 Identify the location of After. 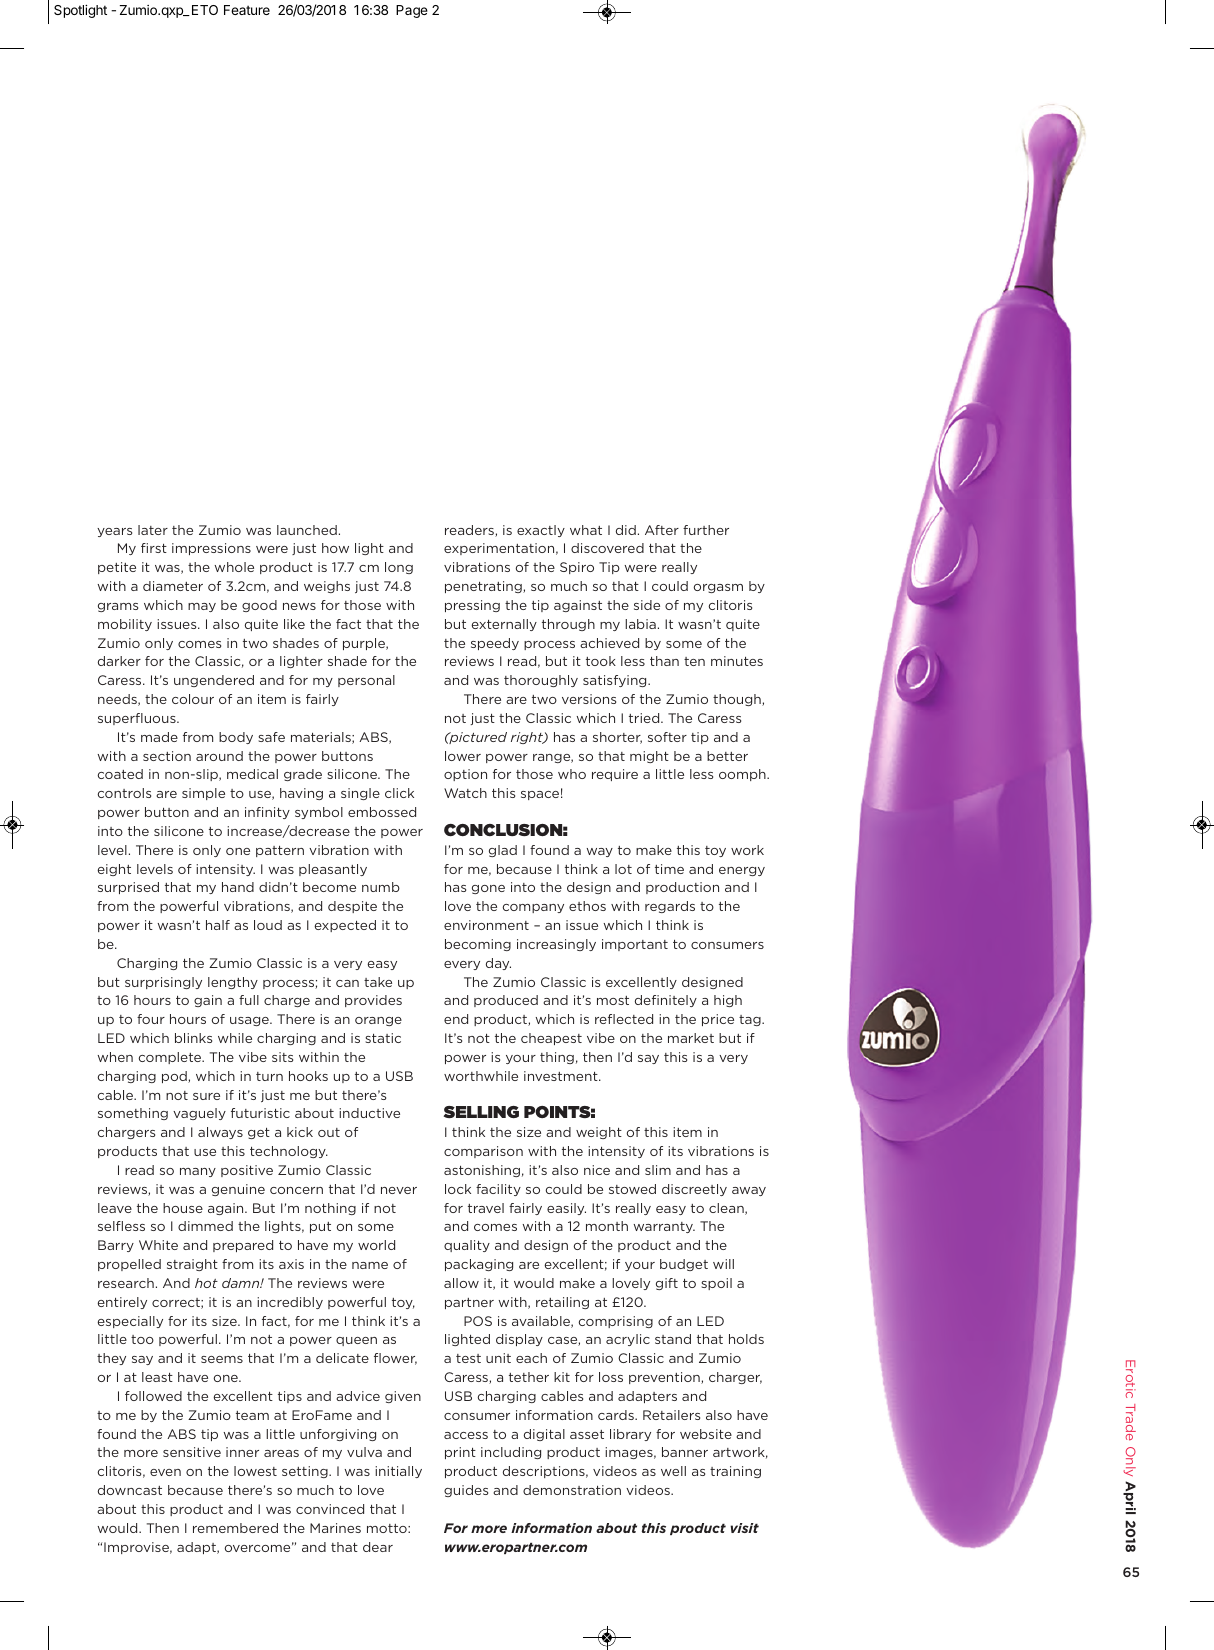
(662, 530).
